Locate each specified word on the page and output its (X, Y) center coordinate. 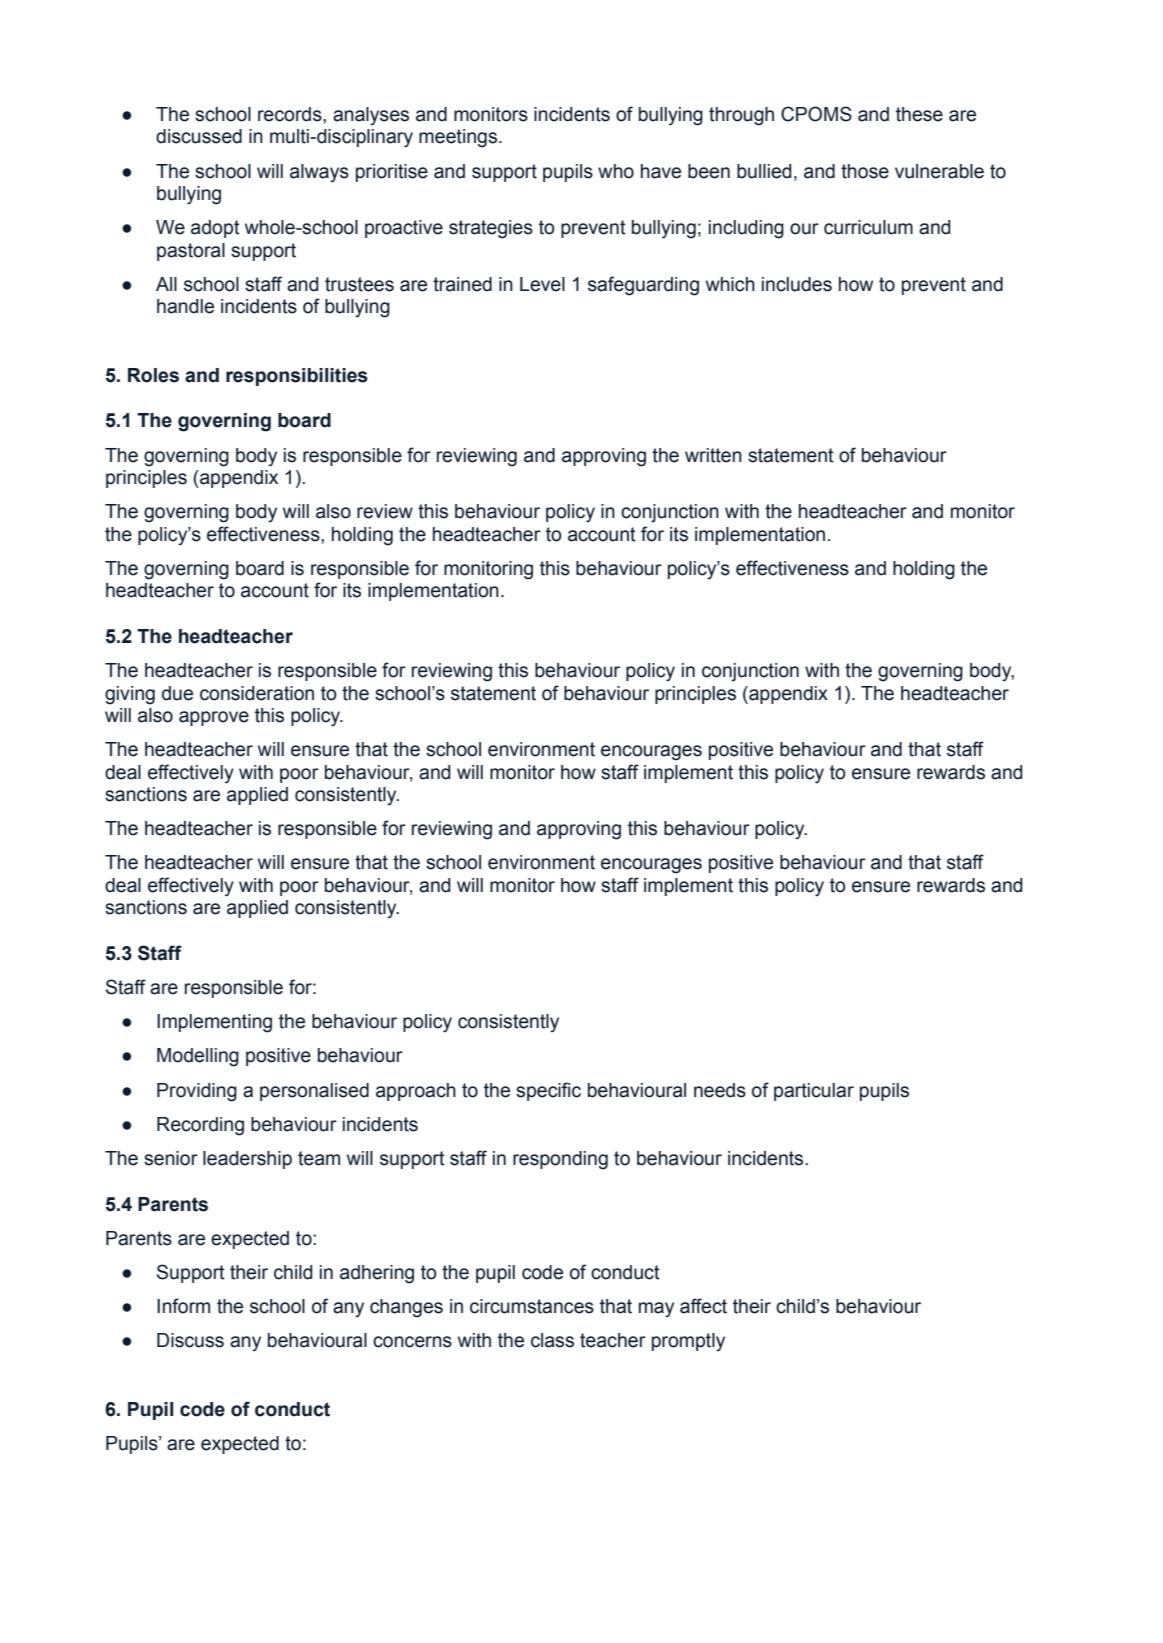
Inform (183, 1306)
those (865, 171)
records (291, 114)
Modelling (198, 1057)
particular (814, 1092)
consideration (257, 693)
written (713, 455)
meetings (458, 138)
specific (548, 1091)
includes (797, 284)
